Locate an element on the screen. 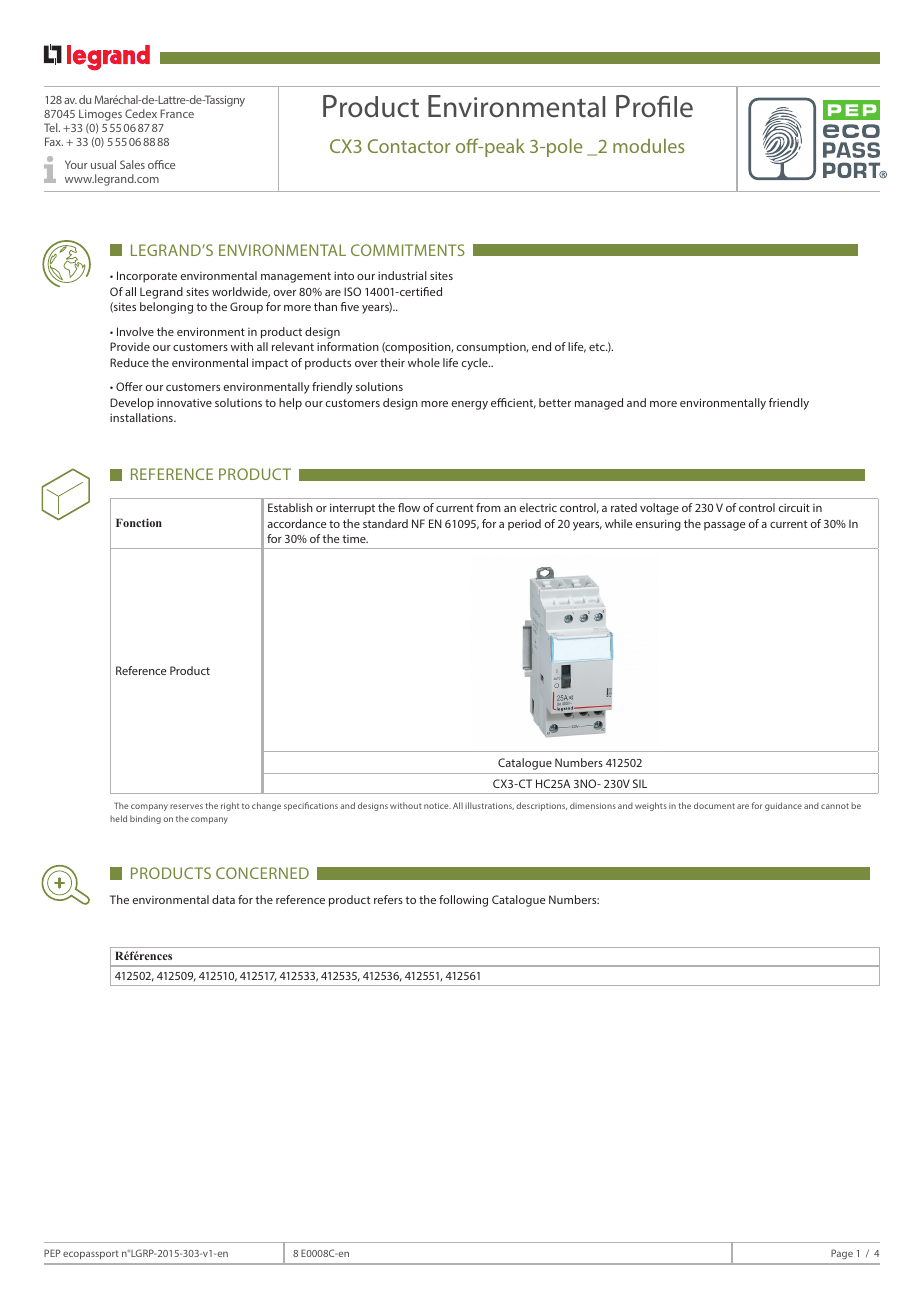 This screenshot has width=924, height=1308. installations is located at coordinates (142, 417).
